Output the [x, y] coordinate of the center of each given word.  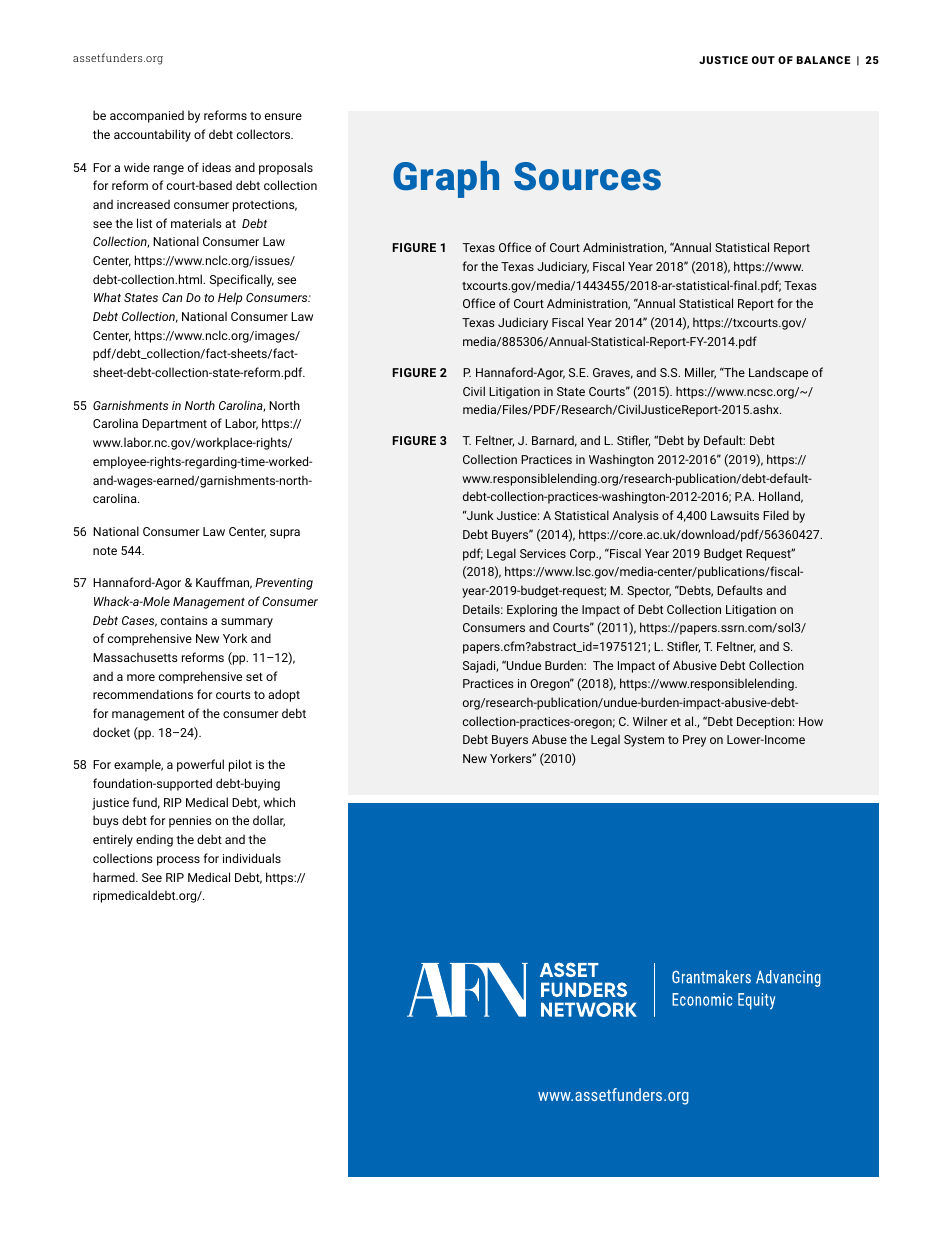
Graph [446, 179]
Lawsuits [735, 515]
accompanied [147, 116]
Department [174, 425]
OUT [763, 60]
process [178, 861]
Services [543, 553]
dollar [269, 821]
